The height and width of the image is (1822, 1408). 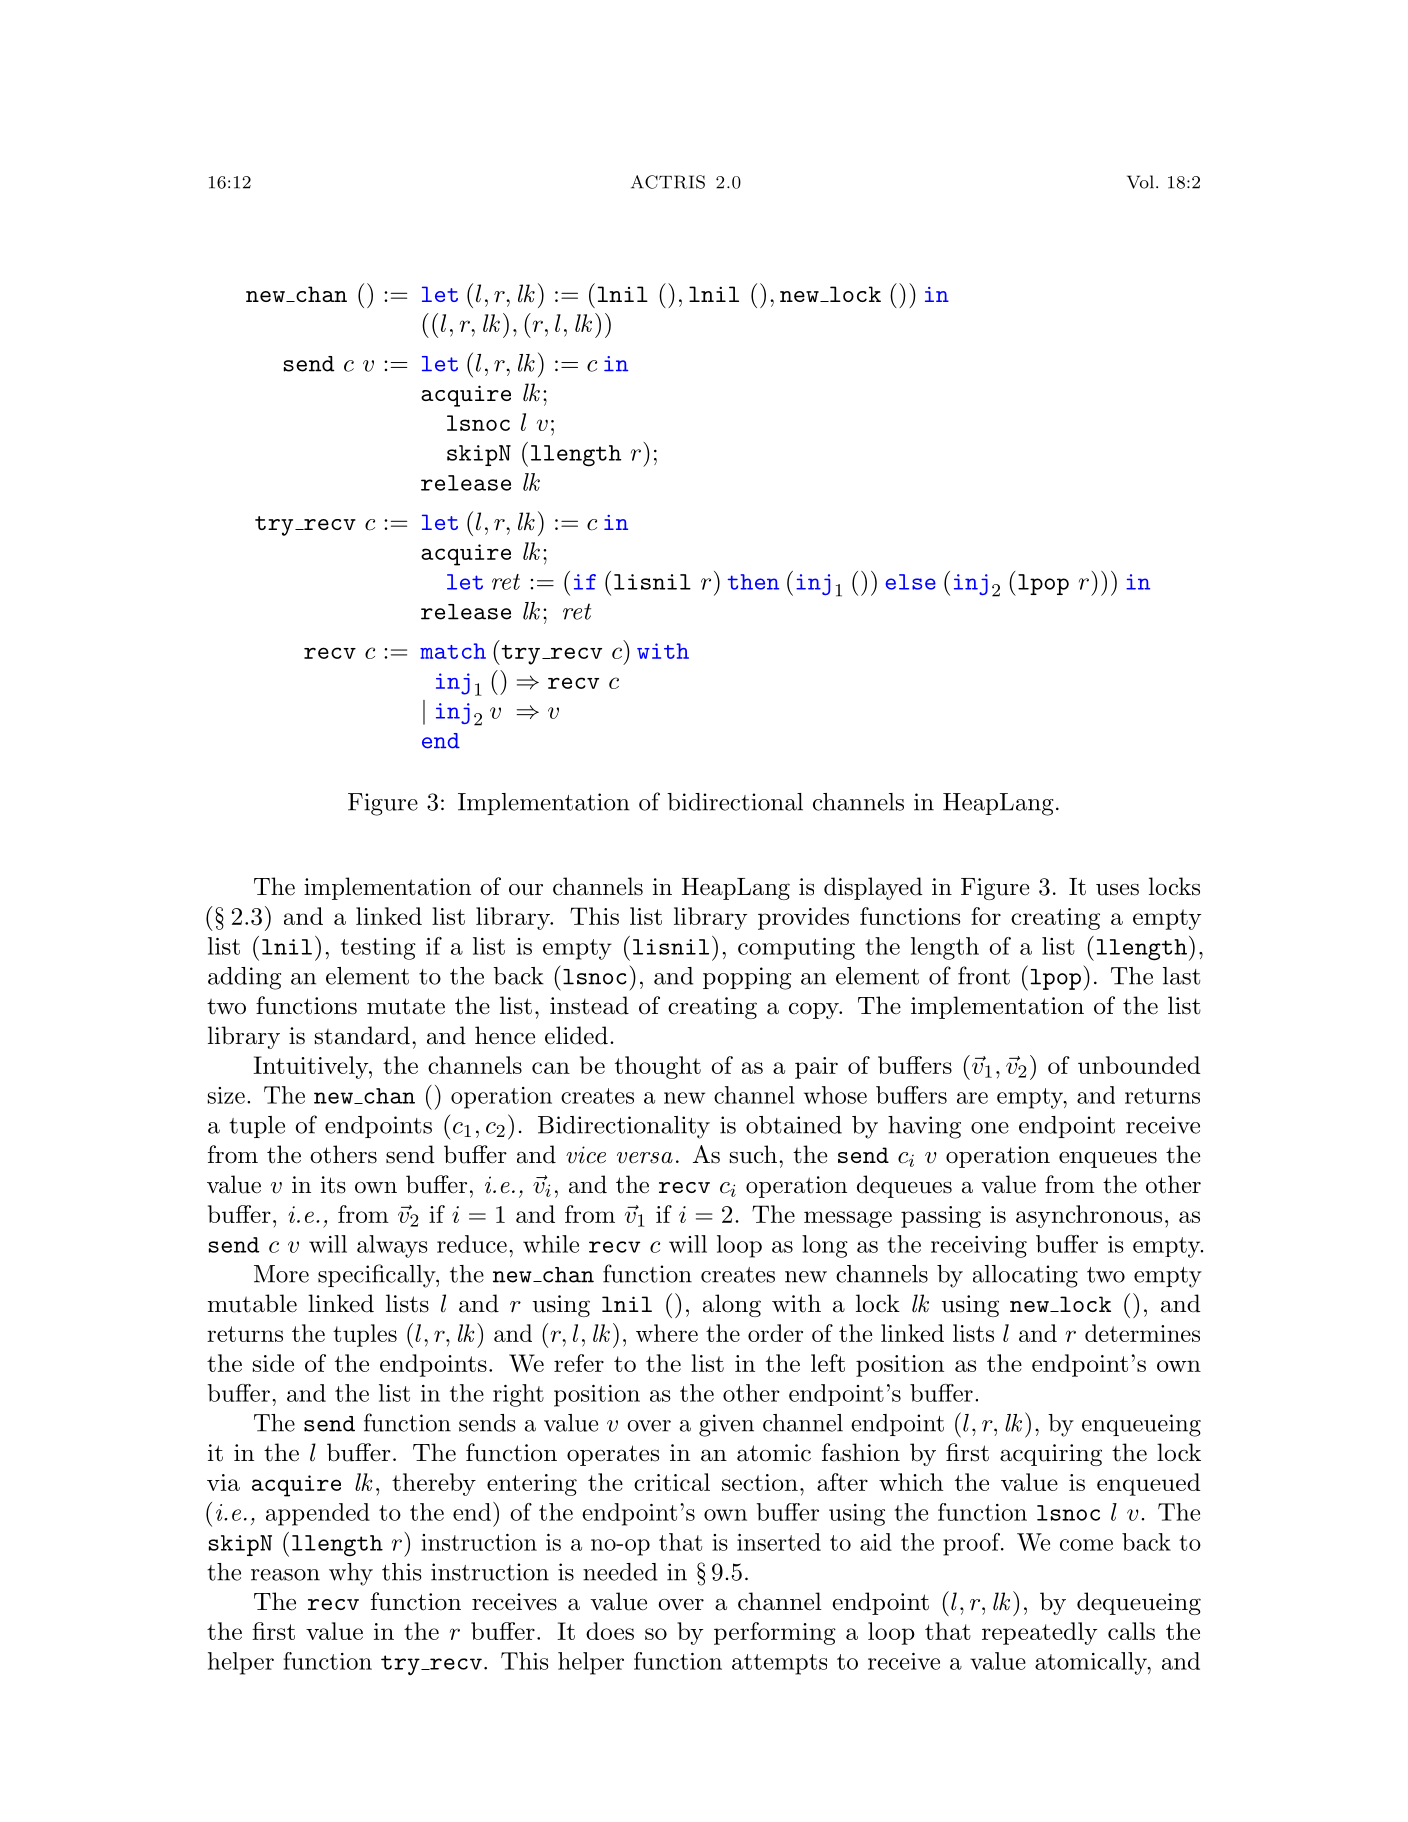 What do you see at coordinates (1117, 890) in the image?
I see `uses` at bounding box center [1117, 890].
